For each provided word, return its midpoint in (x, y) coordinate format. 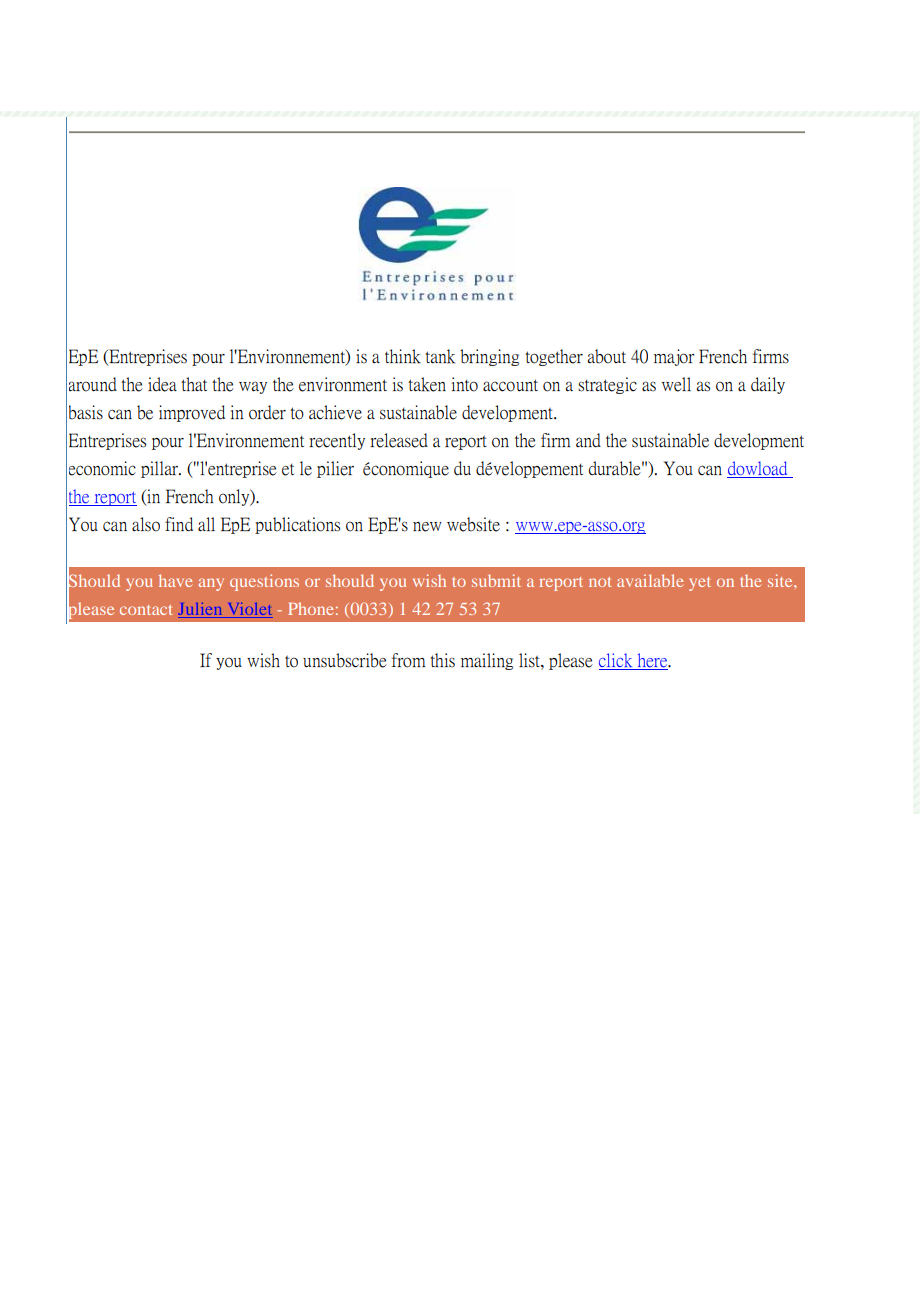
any (211, 584)
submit (496, 580)
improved (192, 413)
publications (297, 525)
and (588, 440)
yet (700, 584)
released (399, 440)
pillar (161, 469)
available (650, 580)
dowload (758, 469)
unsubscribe (345, 660)
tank (440, 356)
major (674, 357)
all (206, 524)
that (194, 384)
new (427, 527)
